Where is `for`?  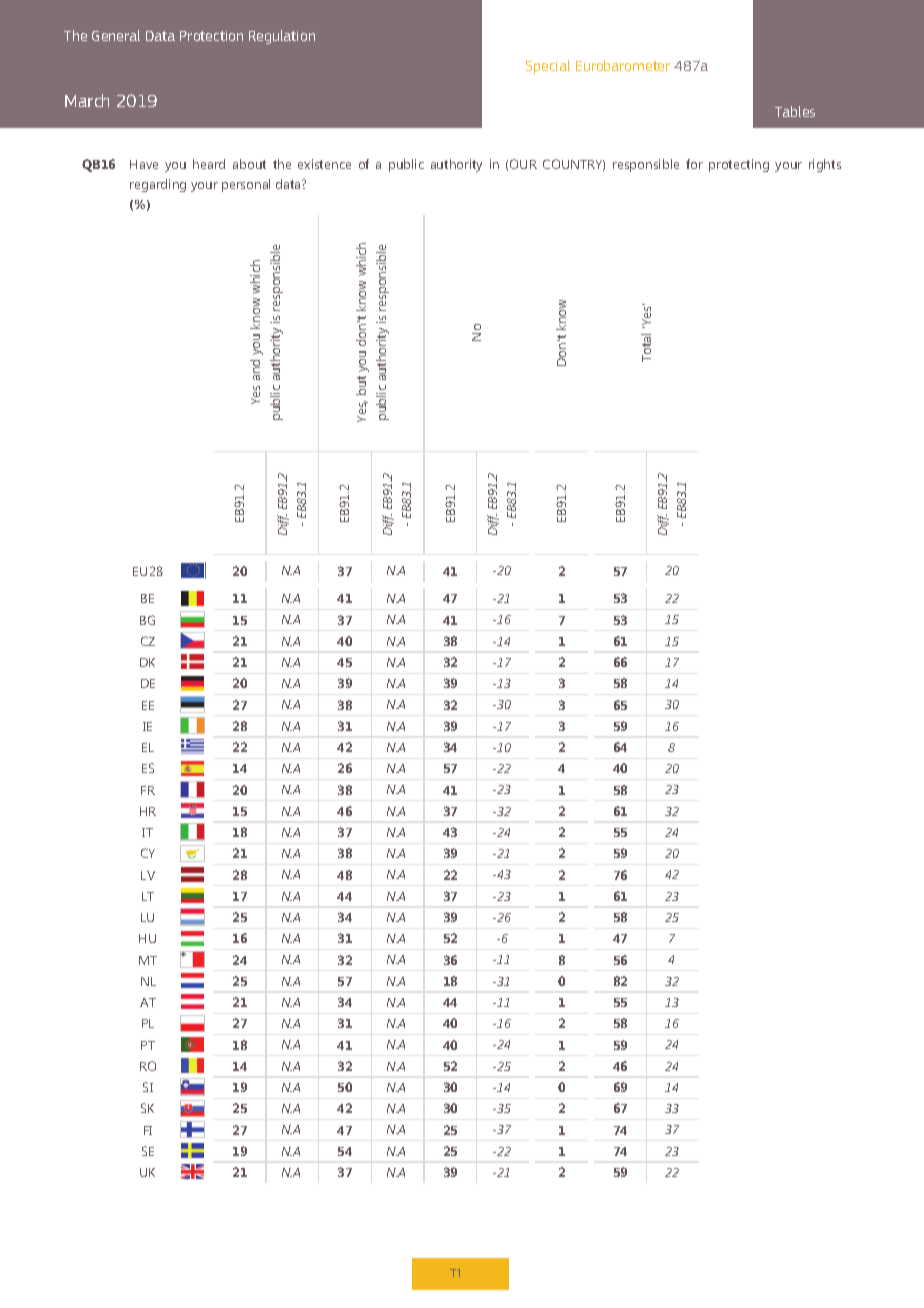
for is located at coordinates (694, 164).
